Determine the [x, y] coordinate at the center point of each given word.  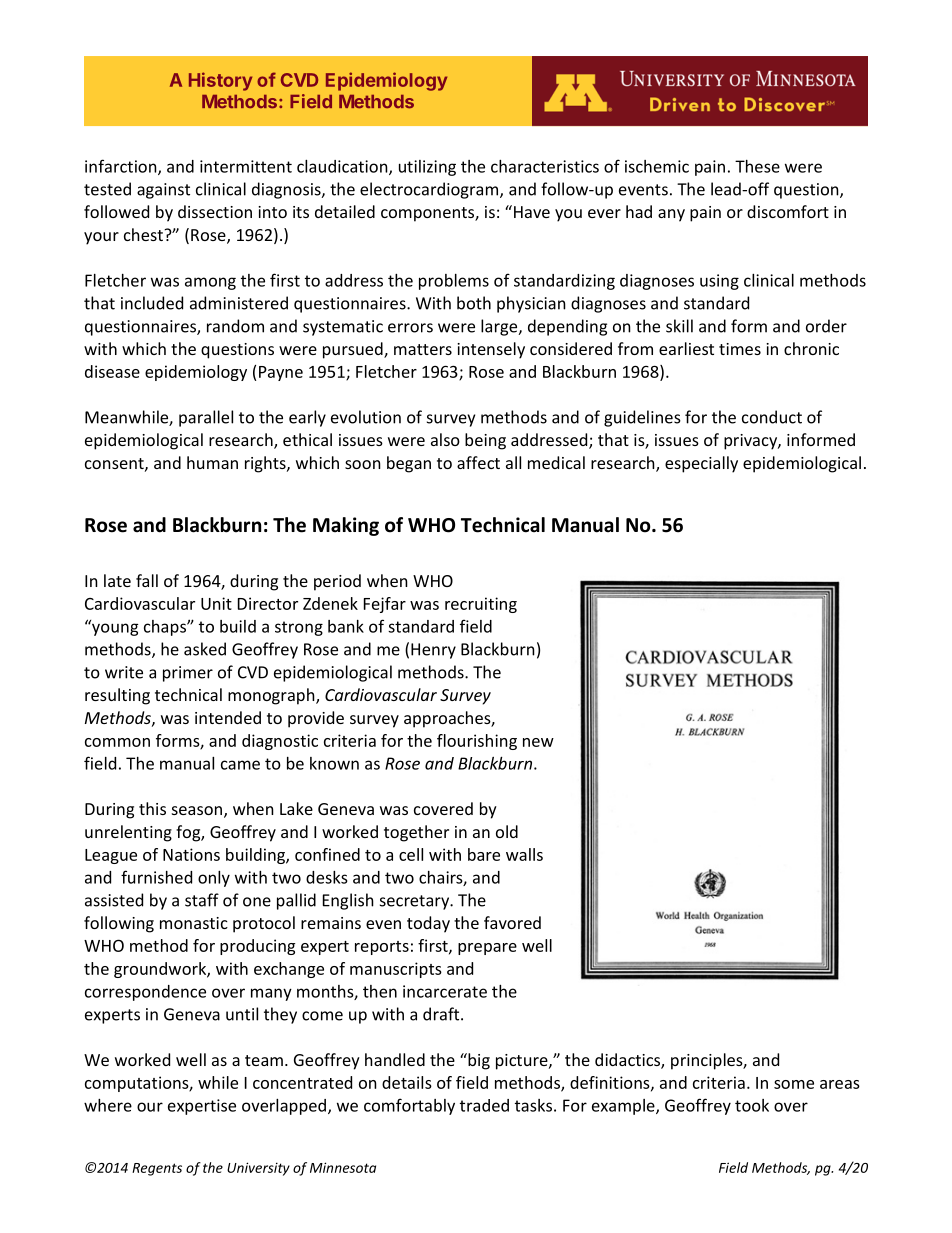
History [220, 81]
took [752, 1105]
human [212, 462]
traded [484, 1105]
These [757, 166]
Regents [157, 1169]
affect [478, 462]
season [197, 810]
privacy [751, 442]
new [538, 742]
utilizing [427, 168]
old [507, 831]
